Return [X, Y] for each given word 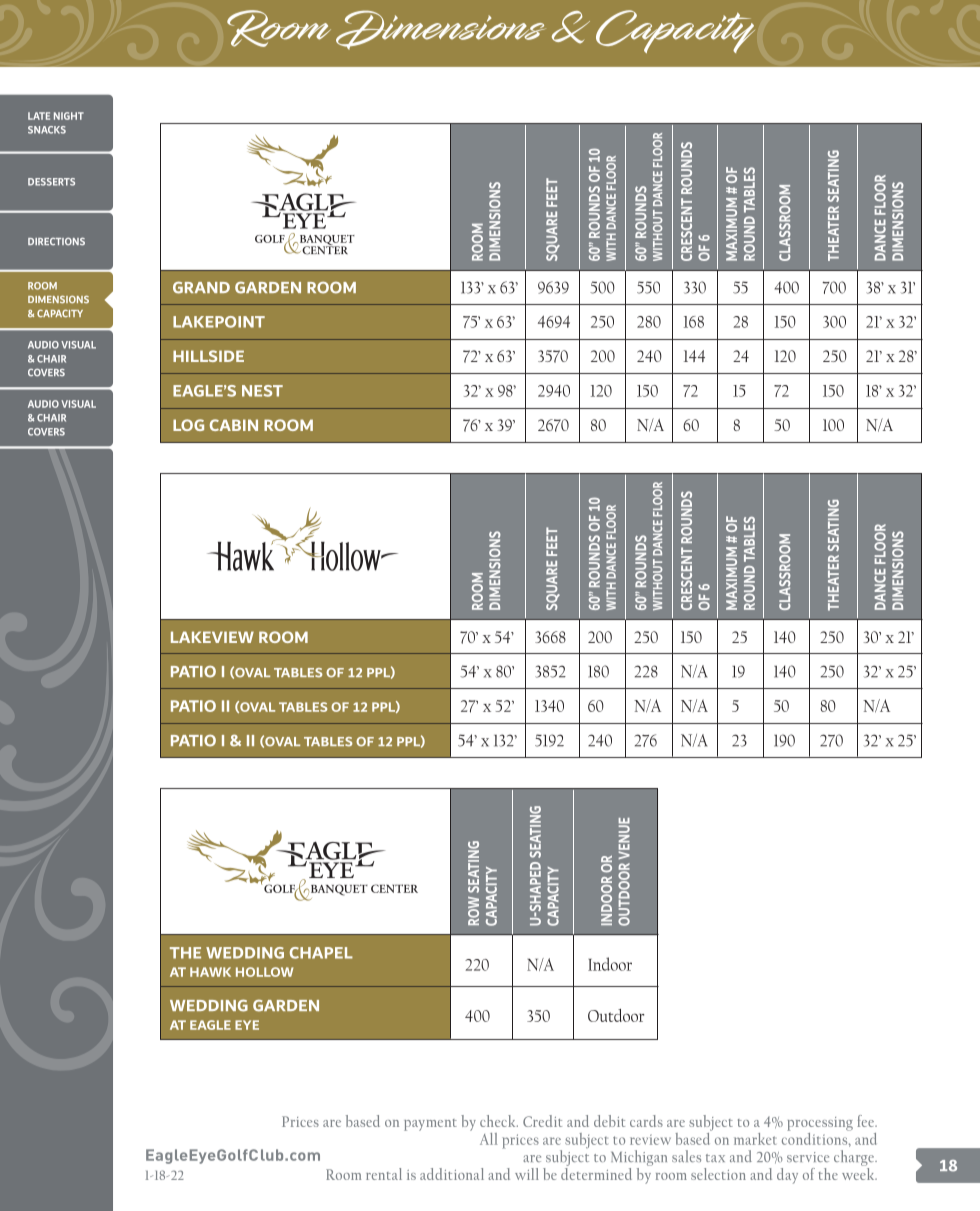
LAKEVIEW [212, 637]
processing [820, 1124]
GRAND [201, 287]
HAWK [210, 972]
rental [384, 1174]
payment [430, 1125]
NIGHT [69, 116]
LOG [188, 425]
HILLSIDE [208, 356]
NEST [262, 391]
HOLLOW [264, 972]
